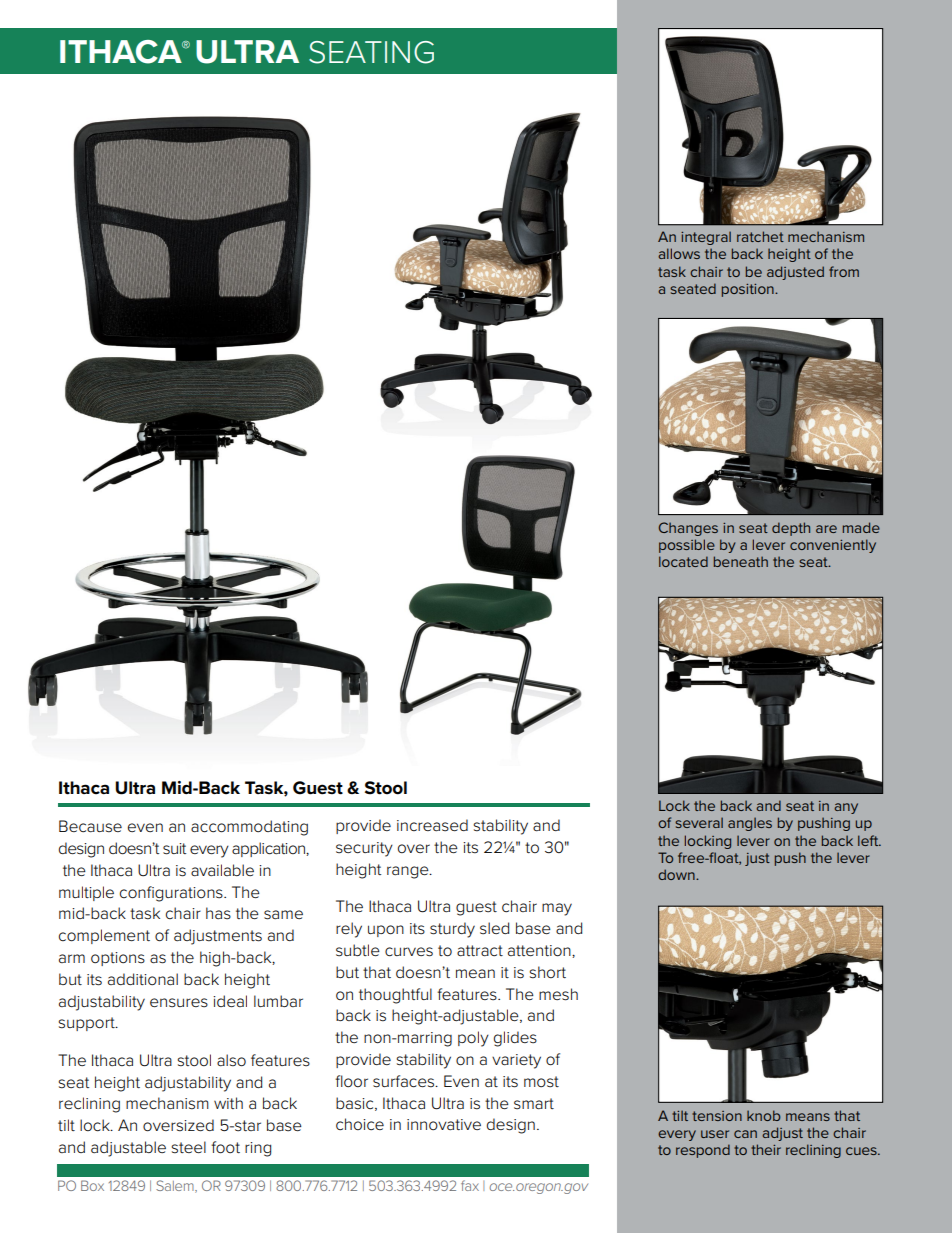 The width and height of the document is (952, 1233). What do you see at coordinates (750, 824) in the document?
I see `angles` at bounding box center [750, 824].
